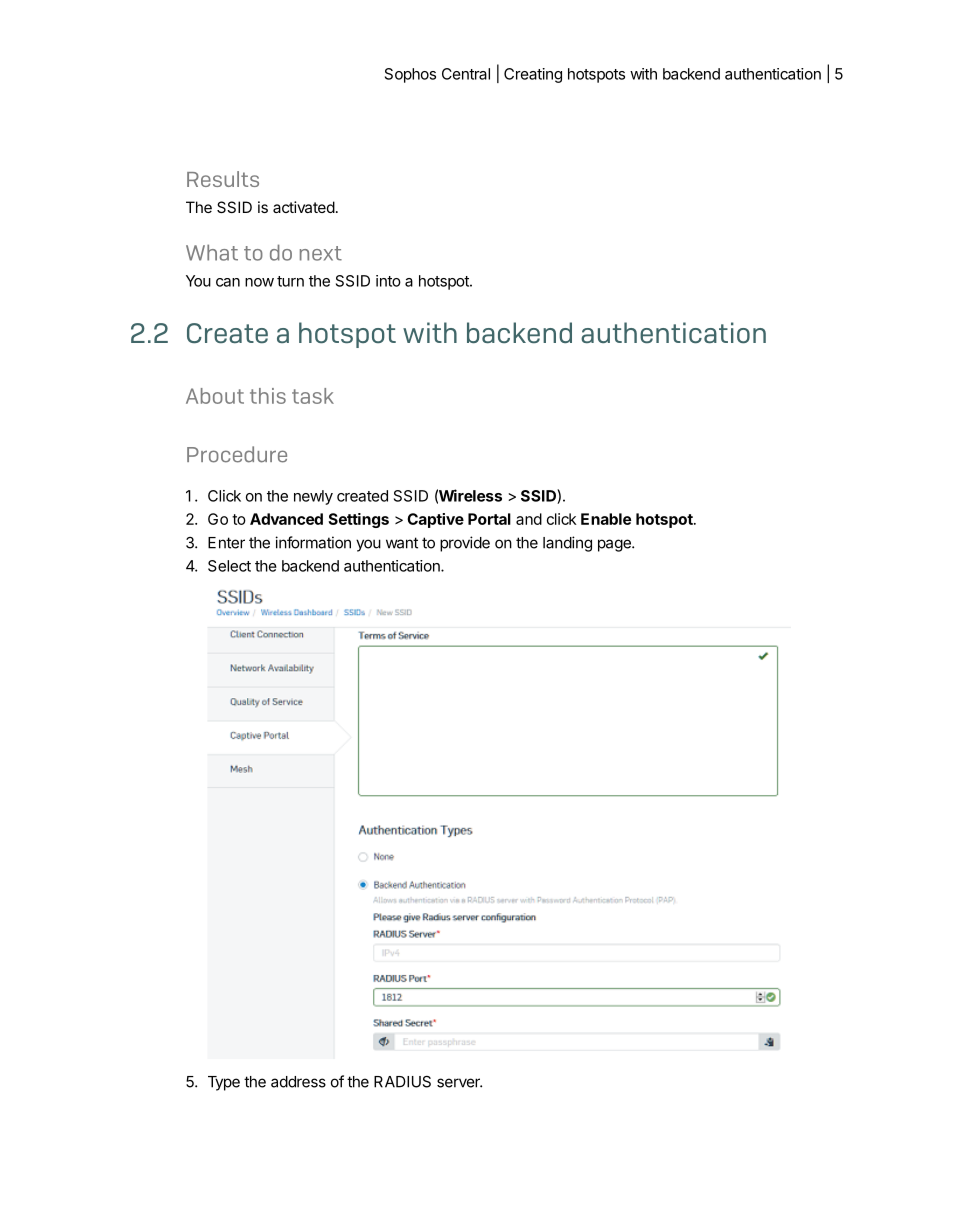 The width and height of the document is (953, 1232). I want to click on Sophos, so click(410, 75).
